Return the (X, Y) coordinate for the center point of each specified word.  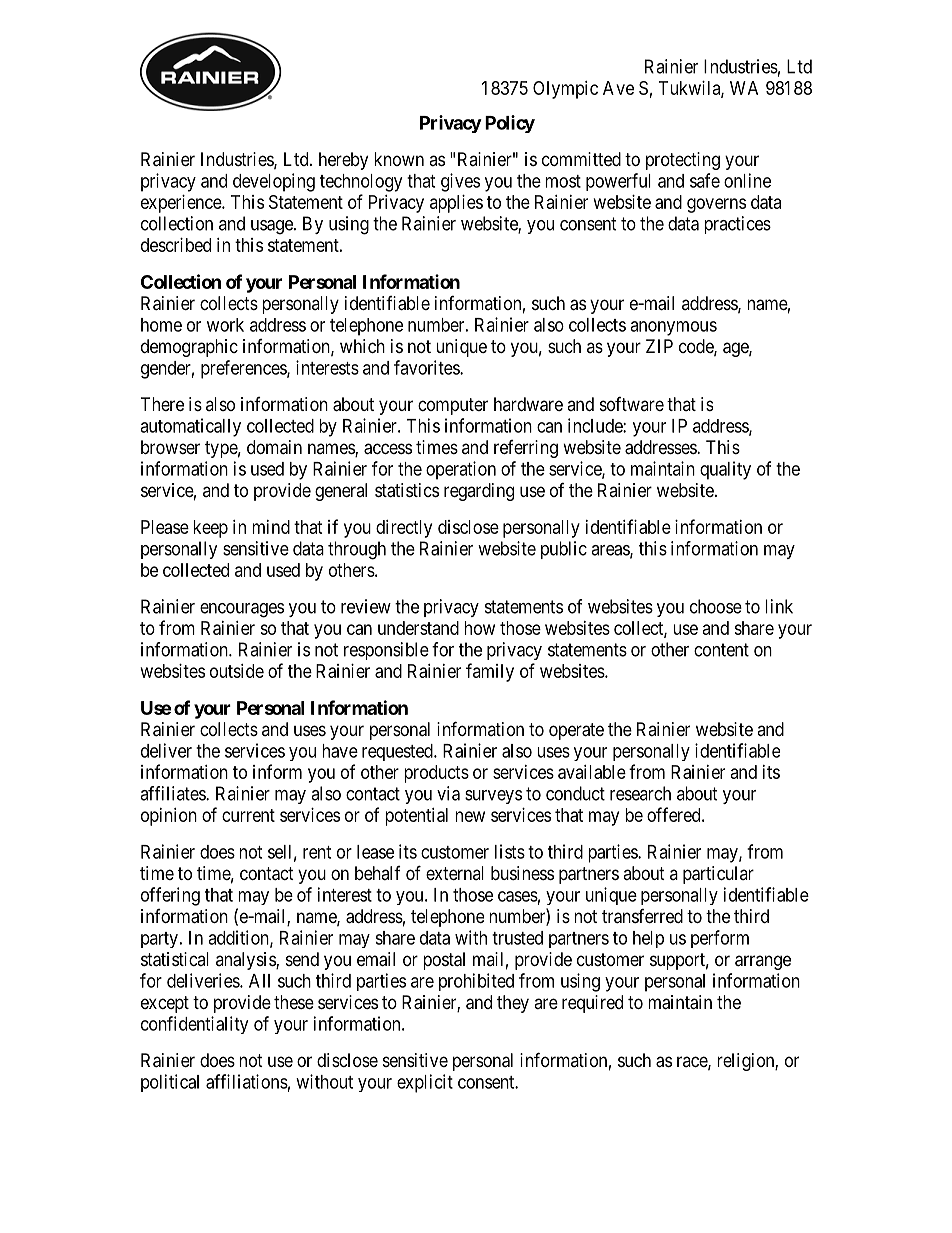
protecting (683, 161)
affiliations (247, 1081)
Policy (510, 124)
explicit (425, 1083)
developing (274, 182)
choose (716, 606)
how (479, 628)
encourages (242, 610)
